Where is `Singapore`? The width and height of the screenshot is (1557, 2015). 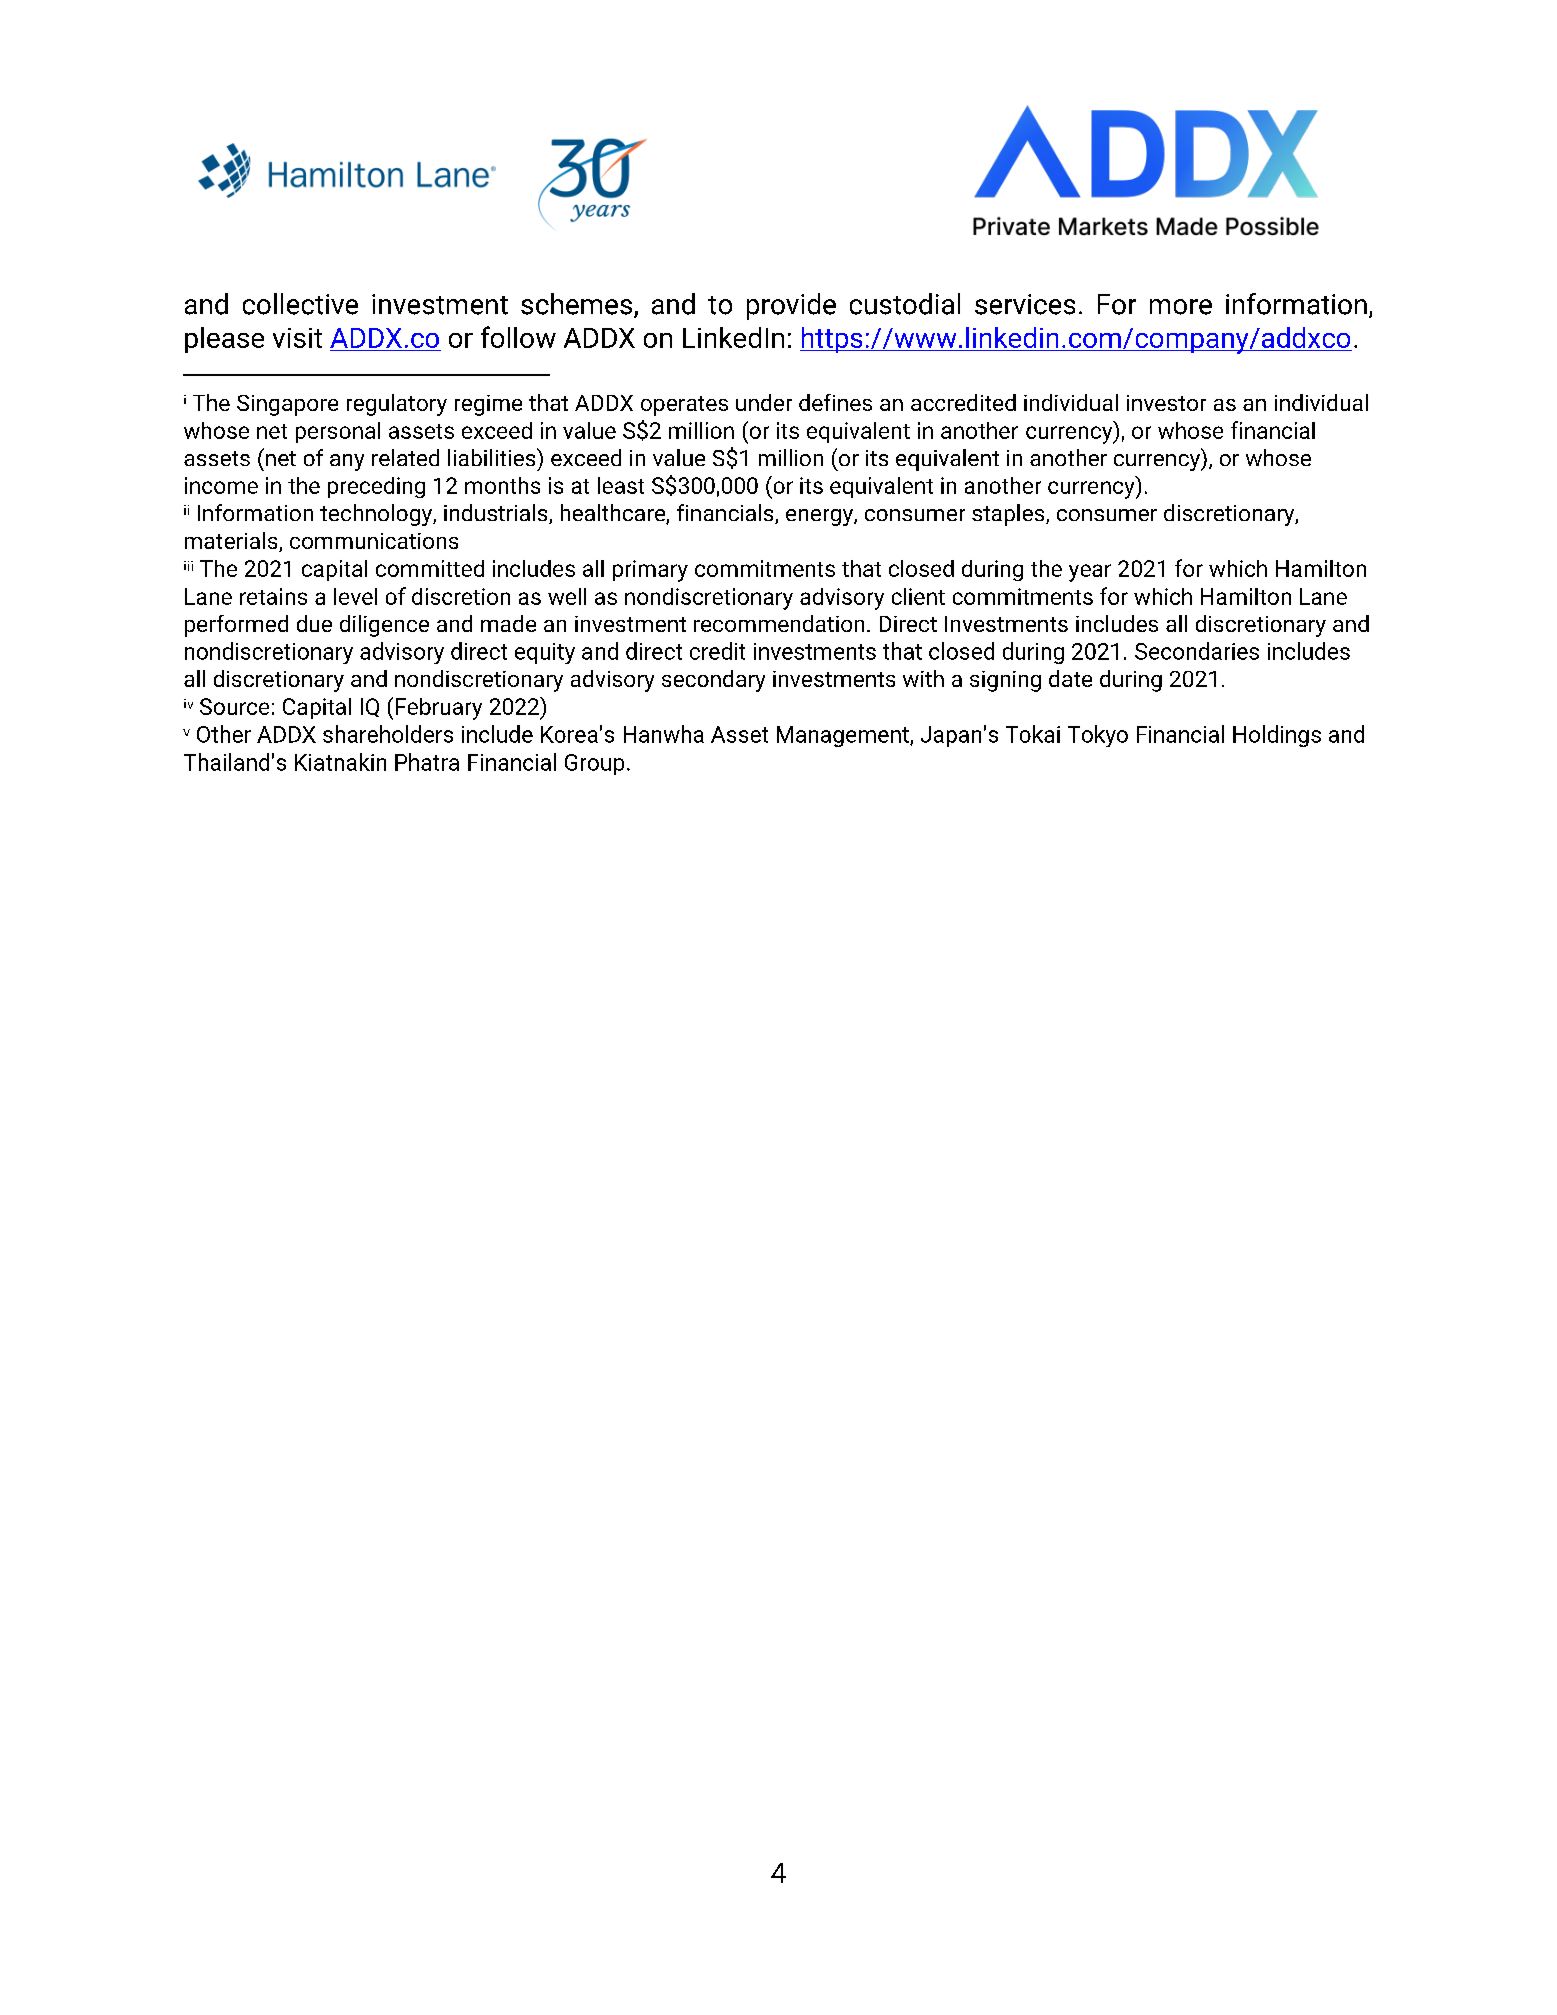
Singapore is located at coordinates (287, 405).
